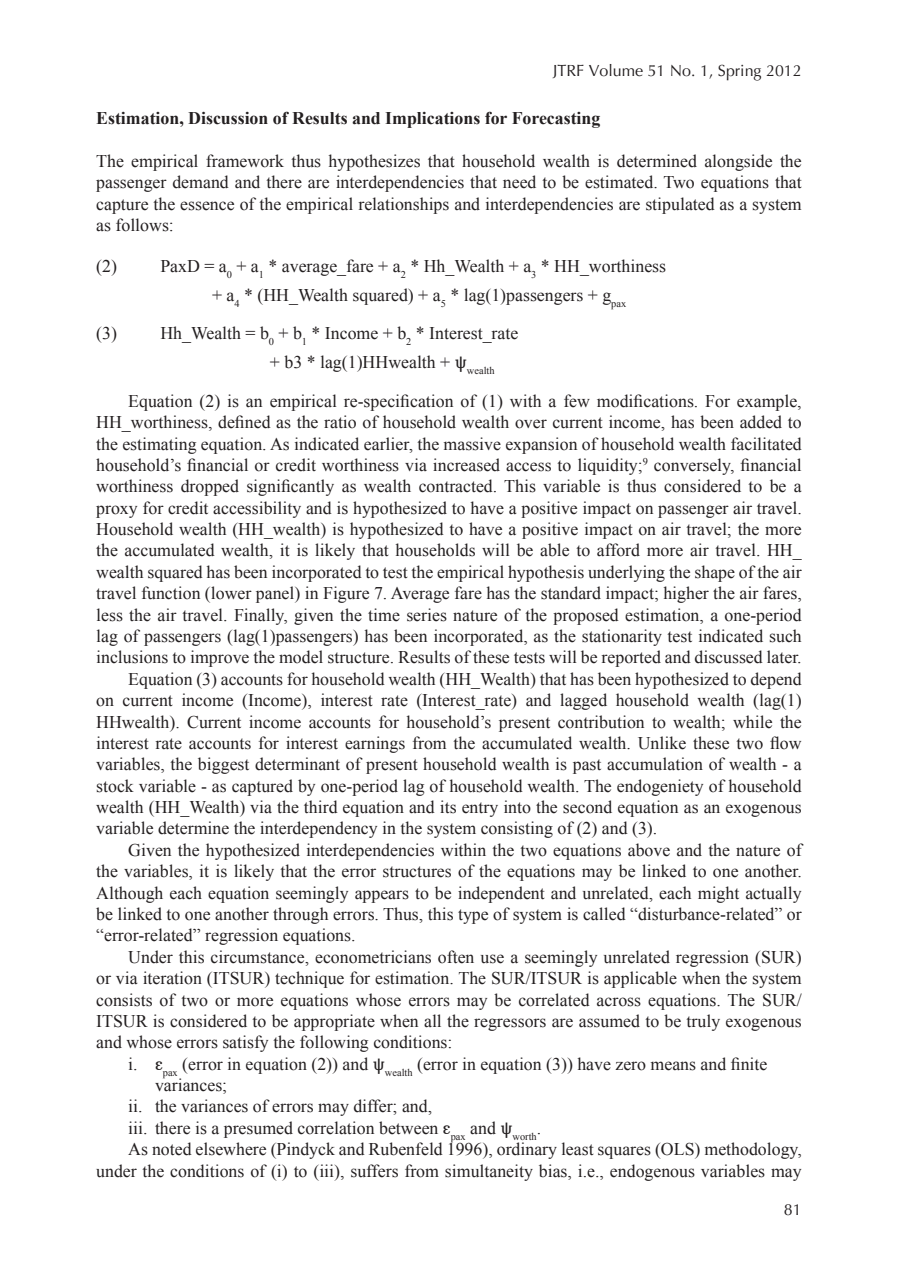 The height and width of the screenshot is (1283, 898). Describe the element at coordinates (171, 593) in the screenshot. I see `function` at that location.
